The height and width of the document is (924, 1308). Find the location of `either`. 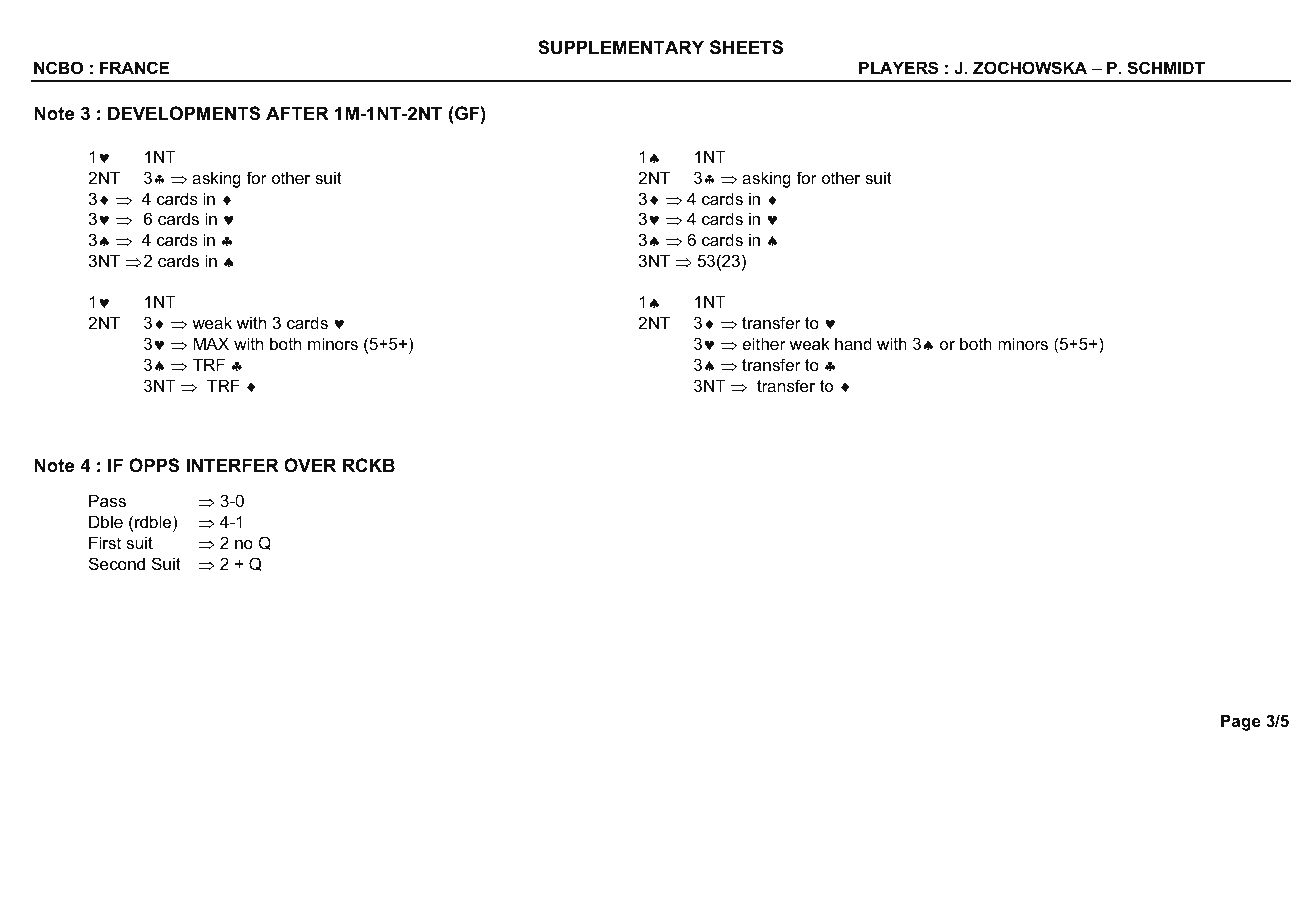

either is located at coordinates (764, 343).
